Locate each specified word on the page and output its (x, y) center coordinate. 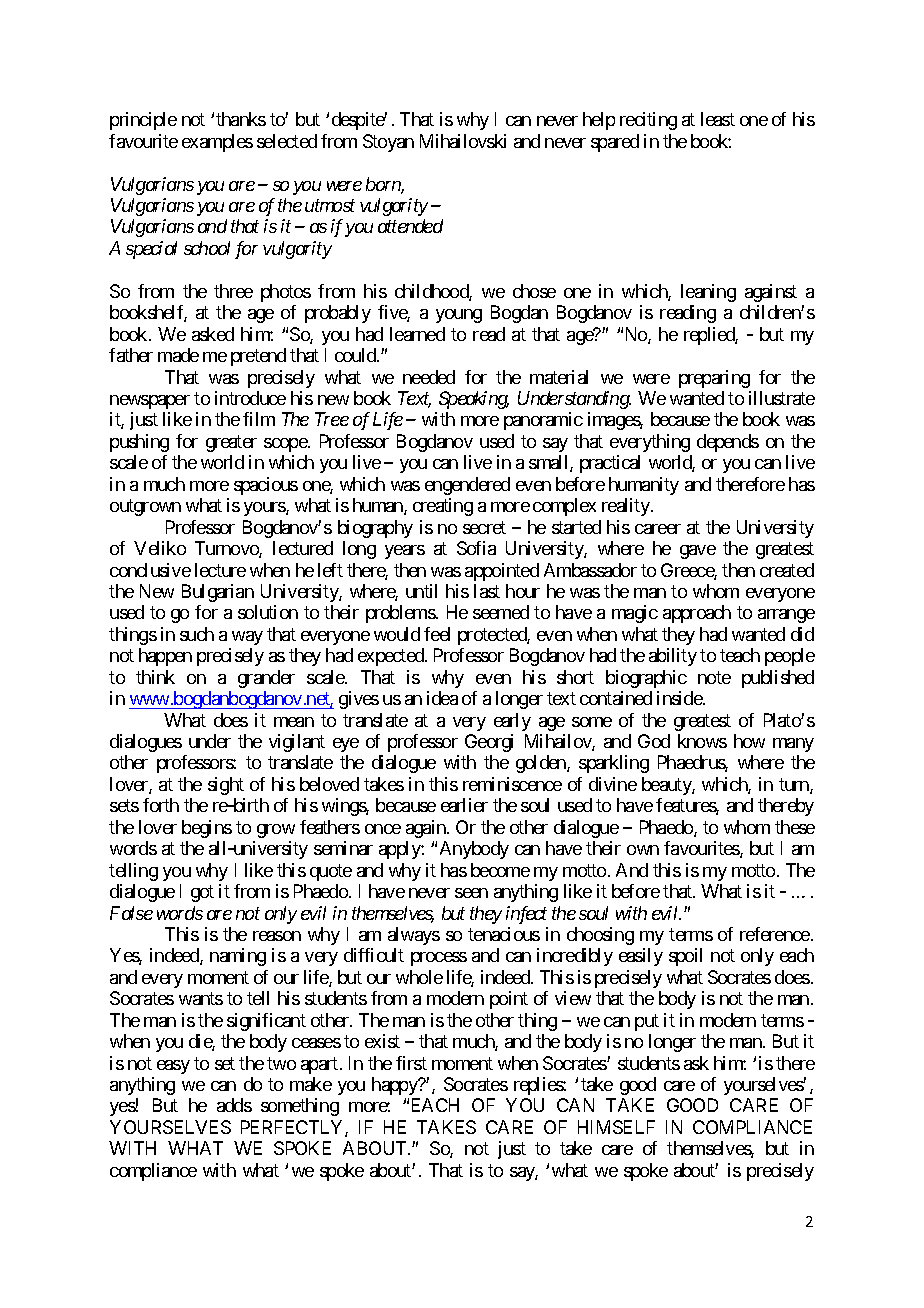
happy (396, 1086)
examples (217, 143)
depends (728, 443)
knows (702, 741)
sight (226, 786)
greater (231, 443)
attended (410, 226)
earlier (464, 805)
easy (173, 1067)
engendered (467, 486)
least (718, 119)
